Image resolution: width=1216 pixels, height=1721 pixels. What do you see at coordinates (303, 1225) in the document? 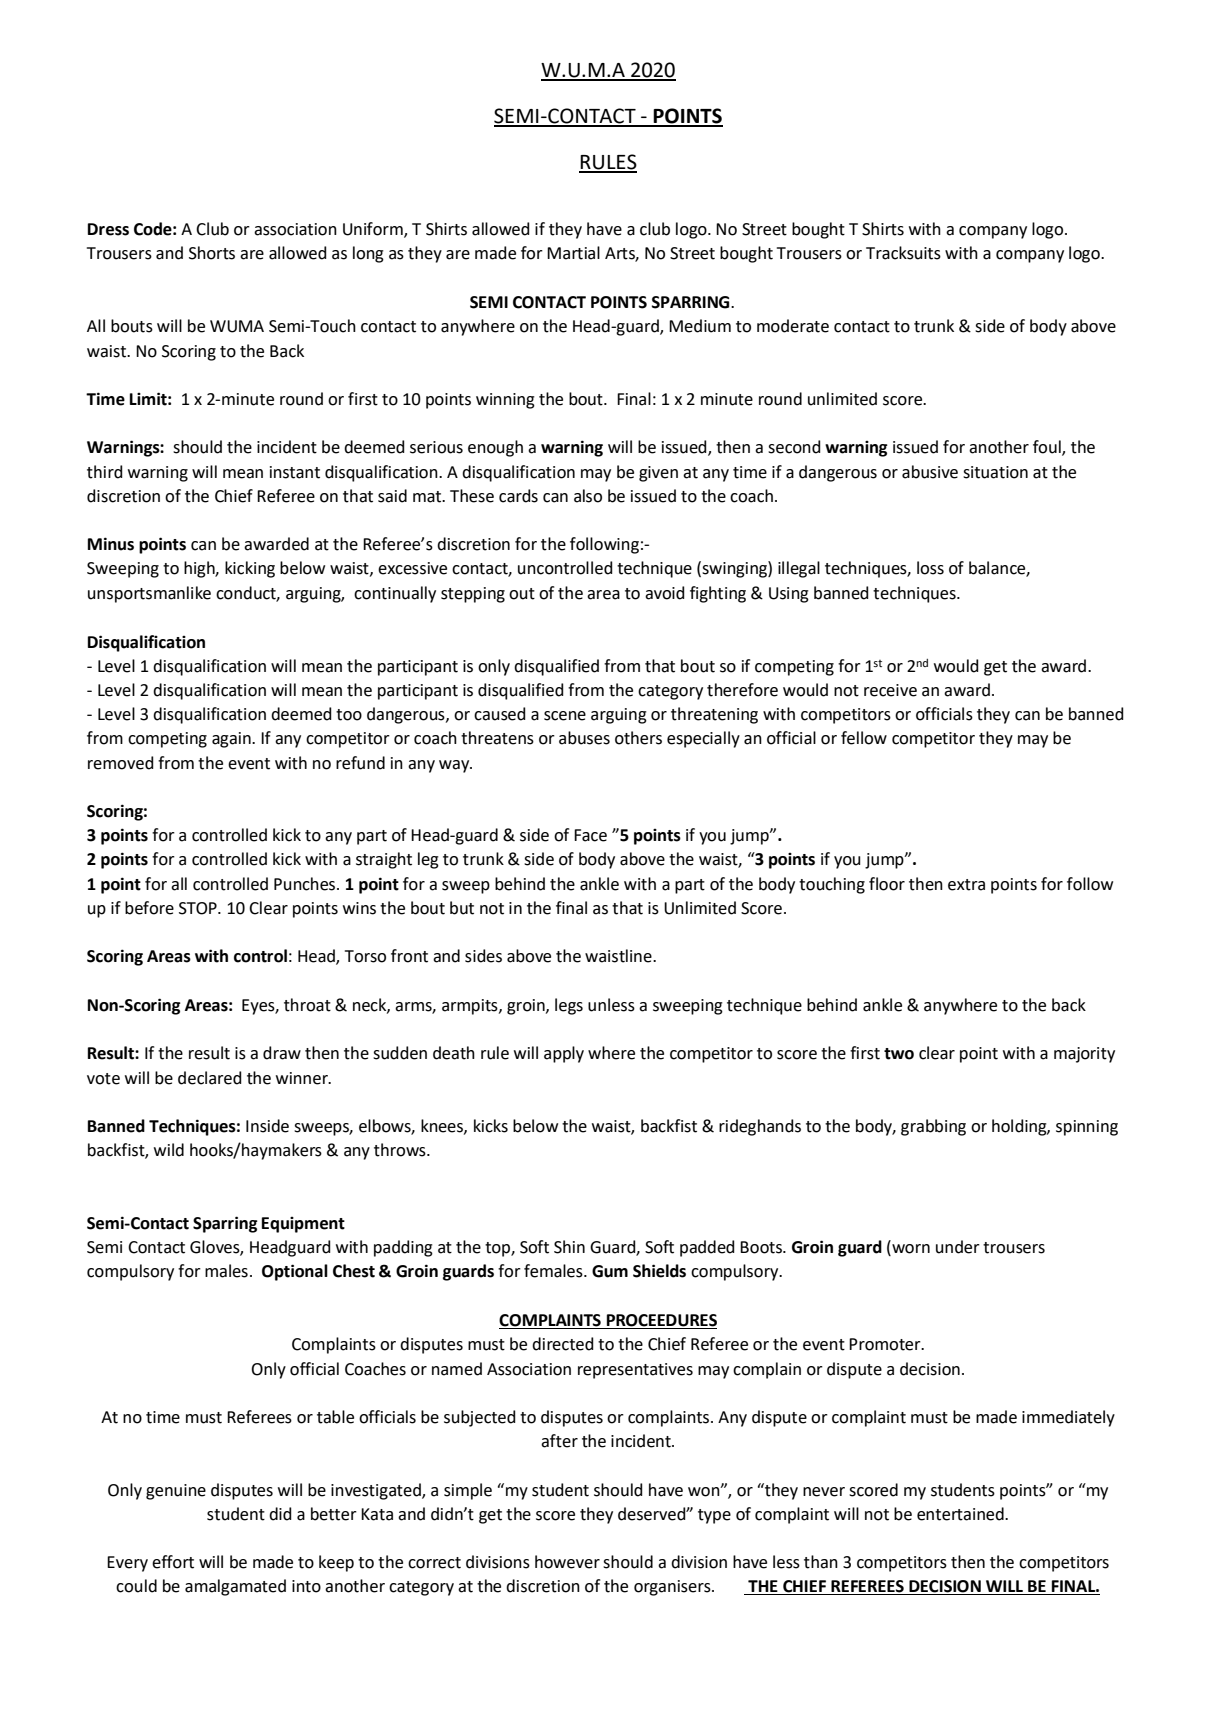
I see `Equipment` at bounding box center [303, 1225].
